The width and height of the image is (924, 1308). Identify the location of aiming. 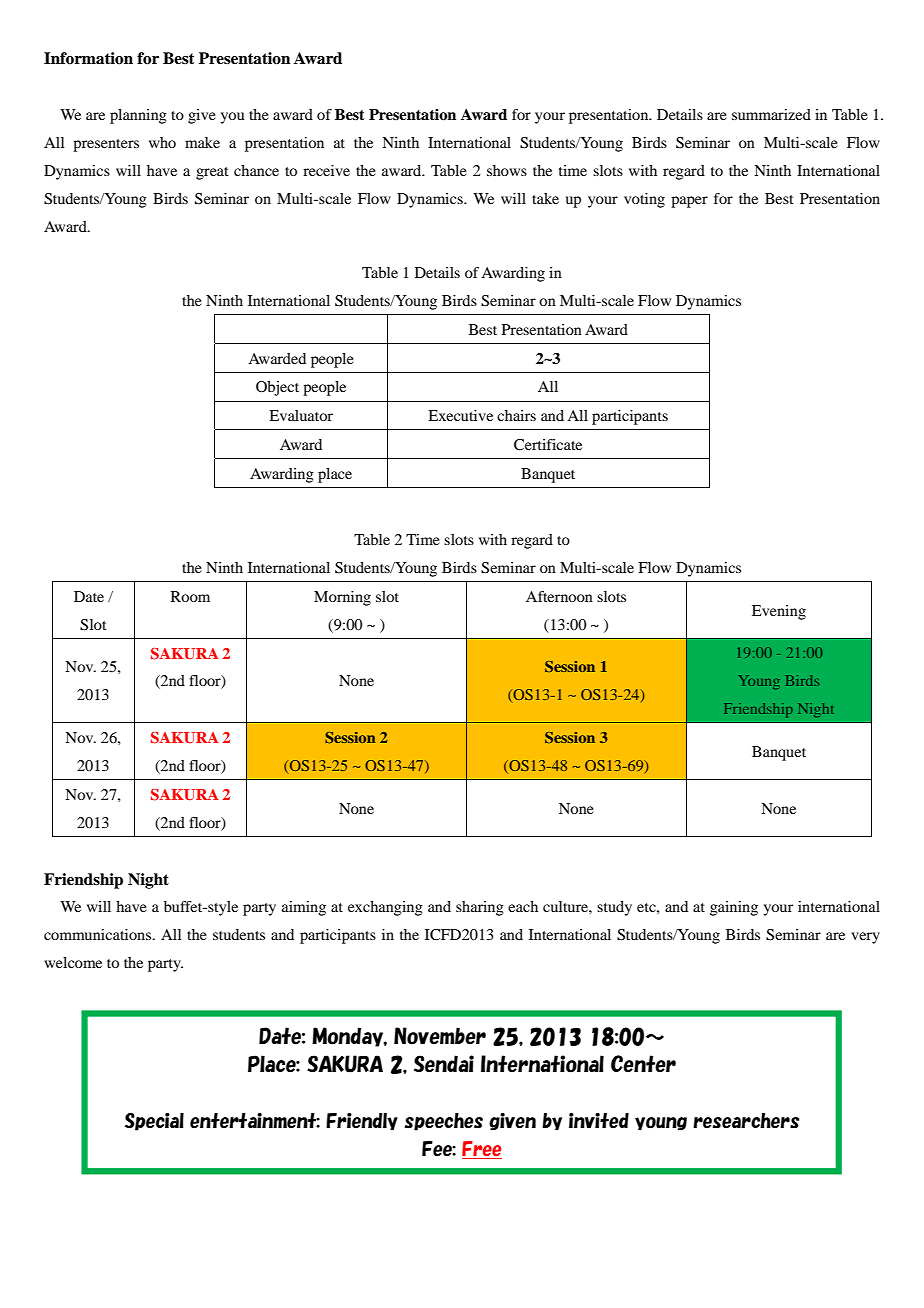
(304, 908).
